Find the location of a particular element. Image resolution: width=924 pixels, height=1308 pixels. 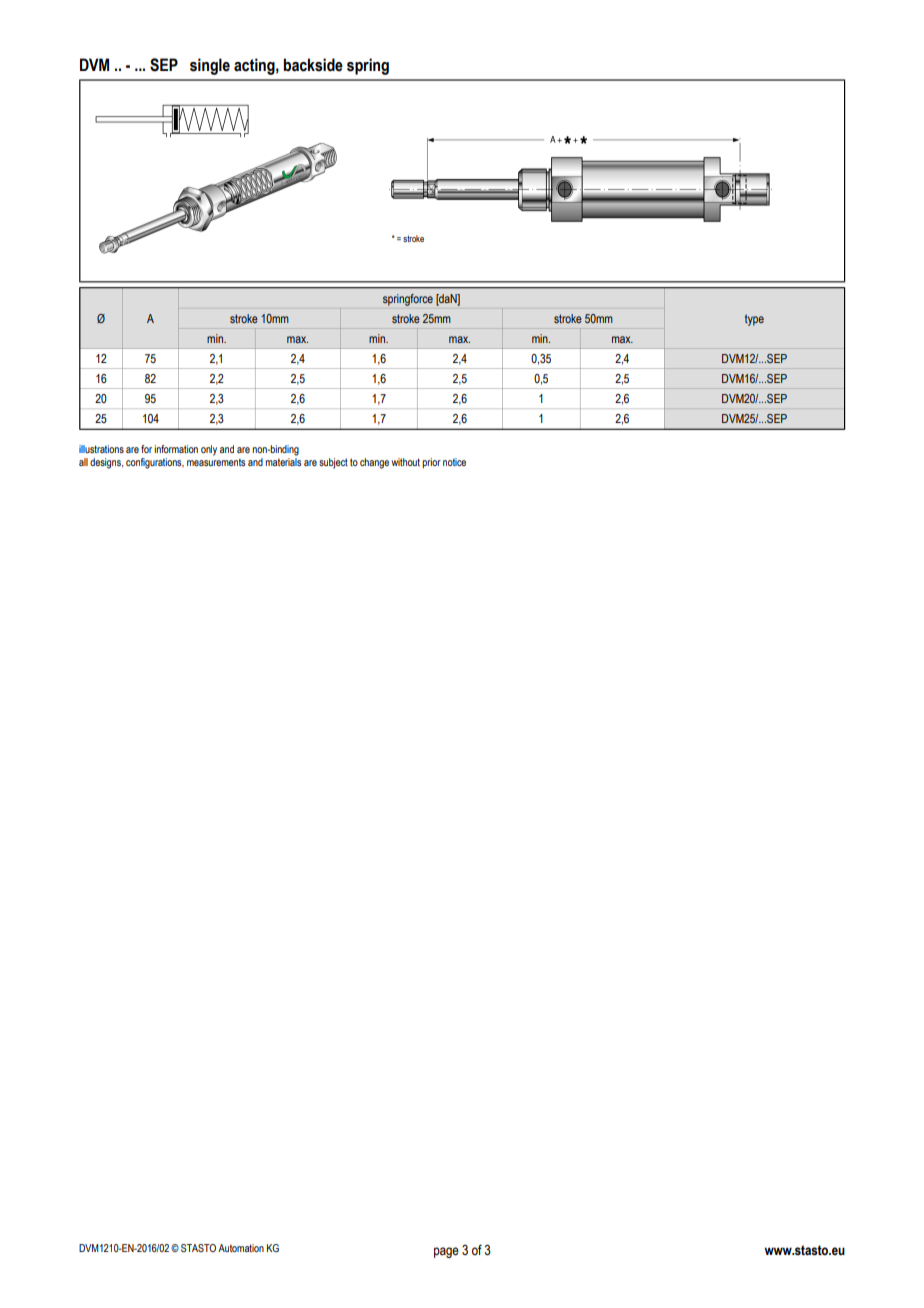

measurements is located at coordinates (216, 460).
